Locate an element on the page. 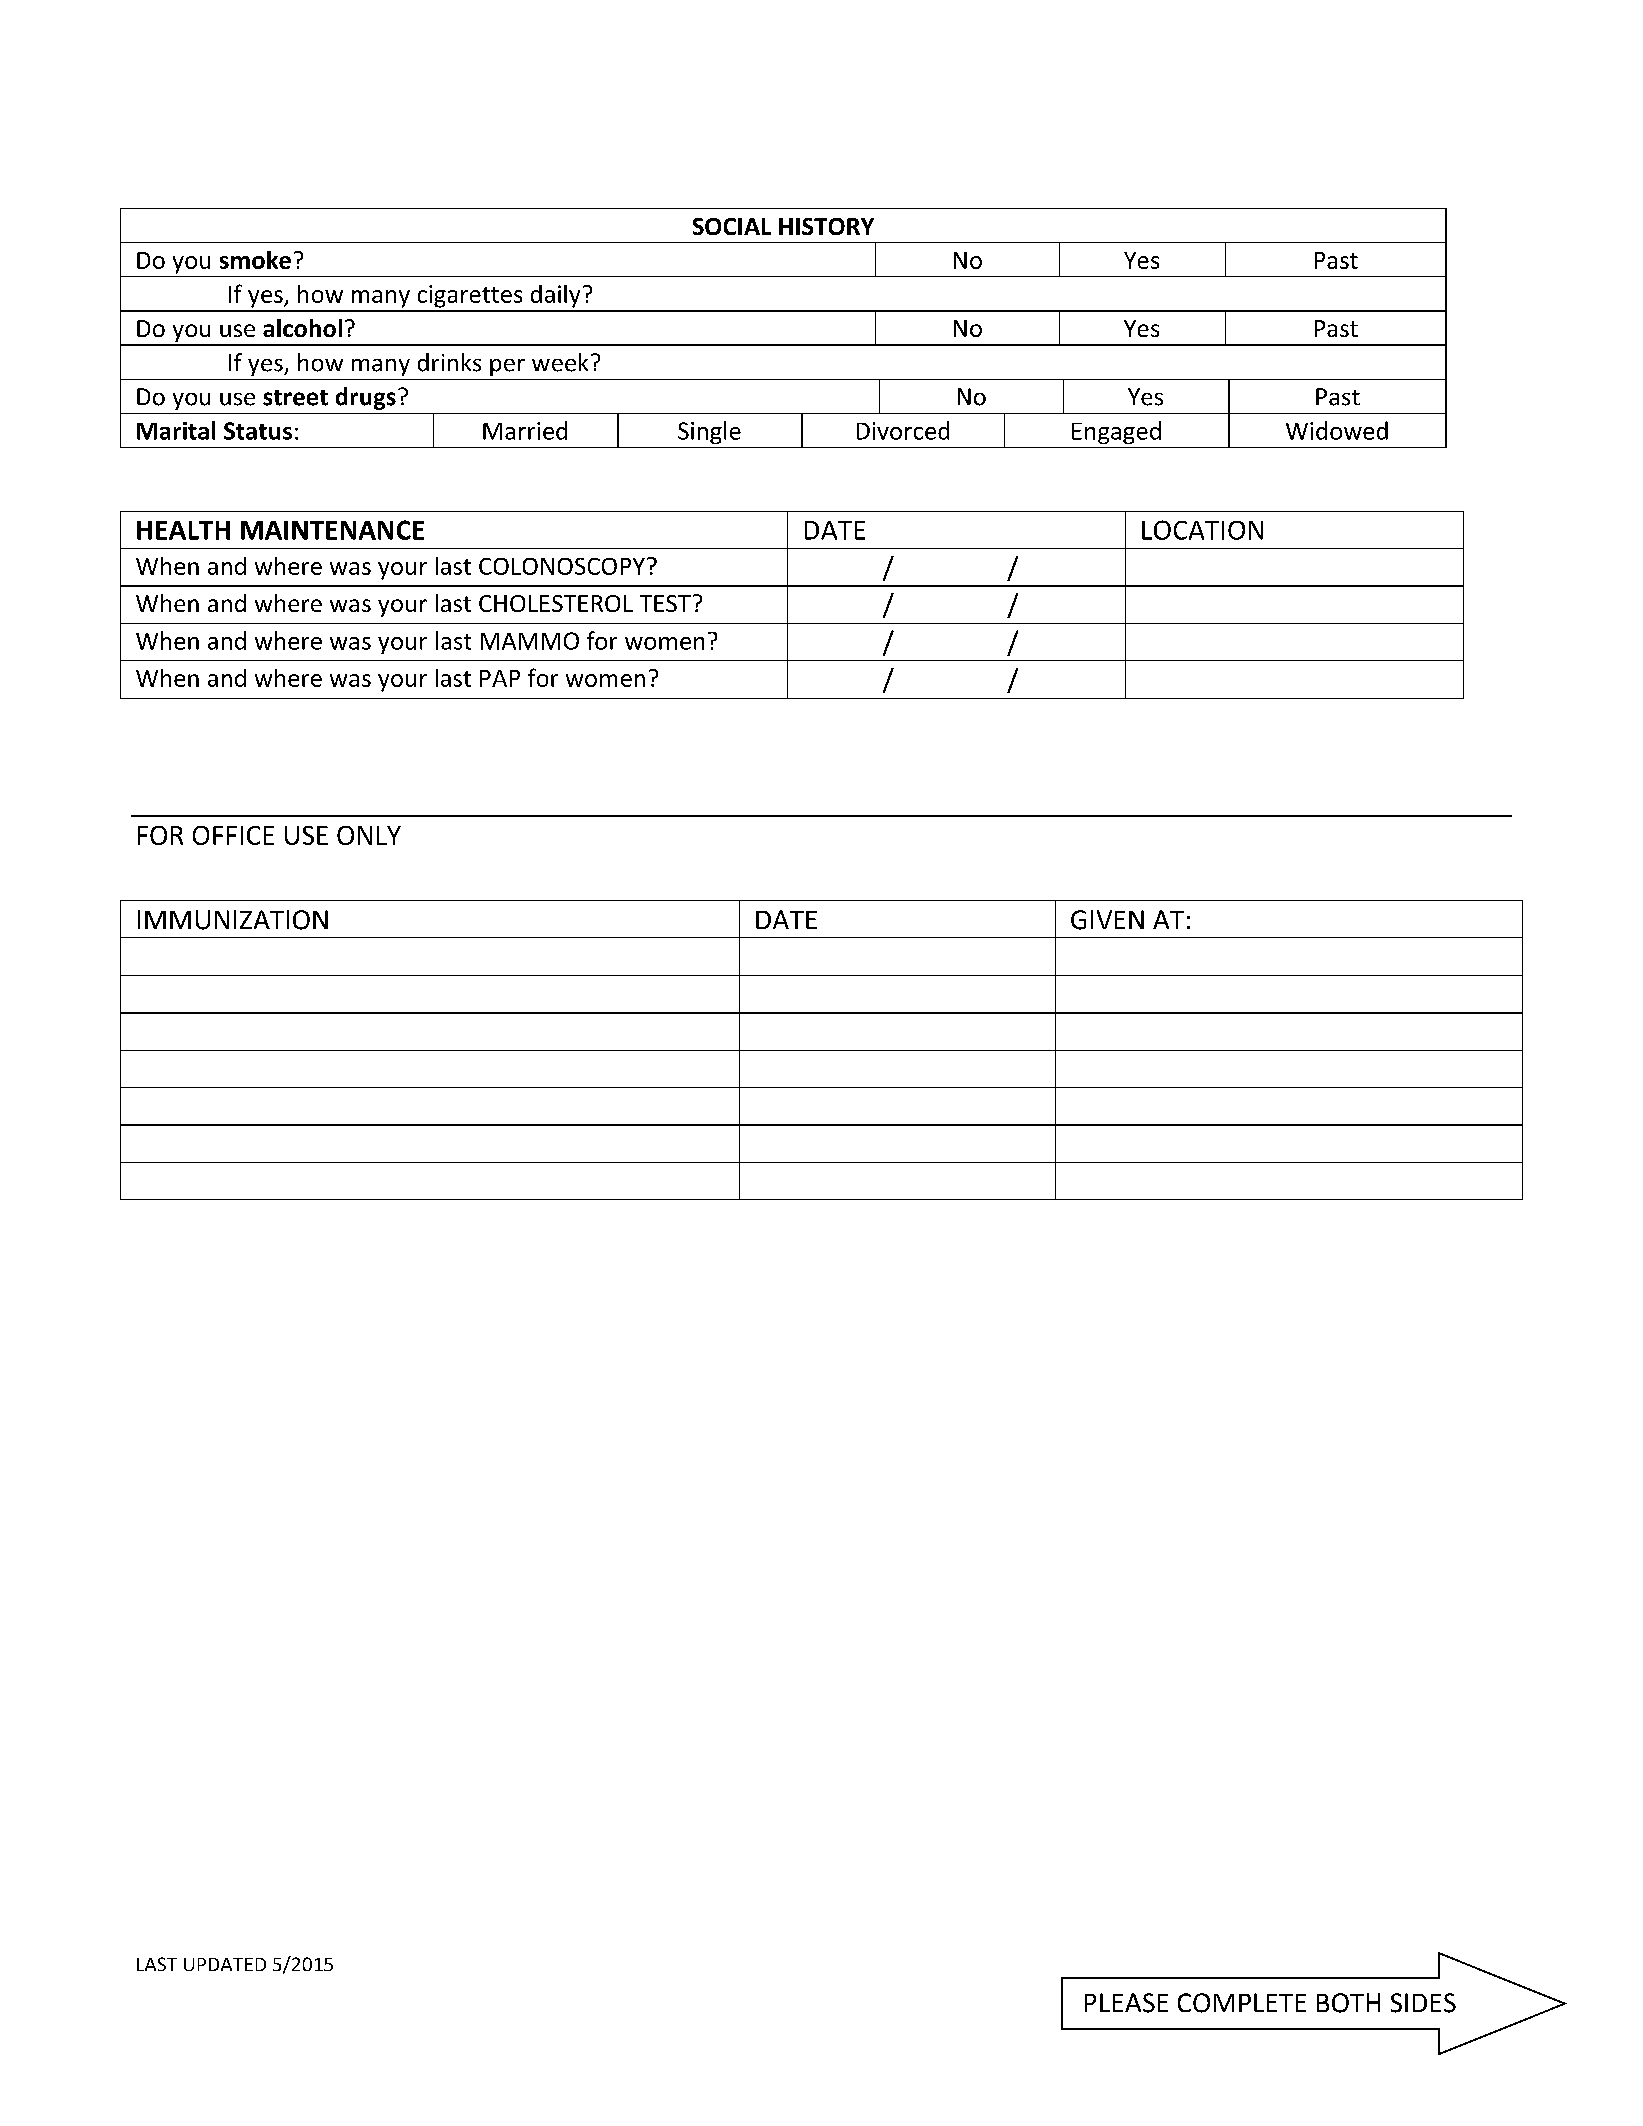 This page has height=2126, width=1643. TEST is located at coordinates (665, 603).
